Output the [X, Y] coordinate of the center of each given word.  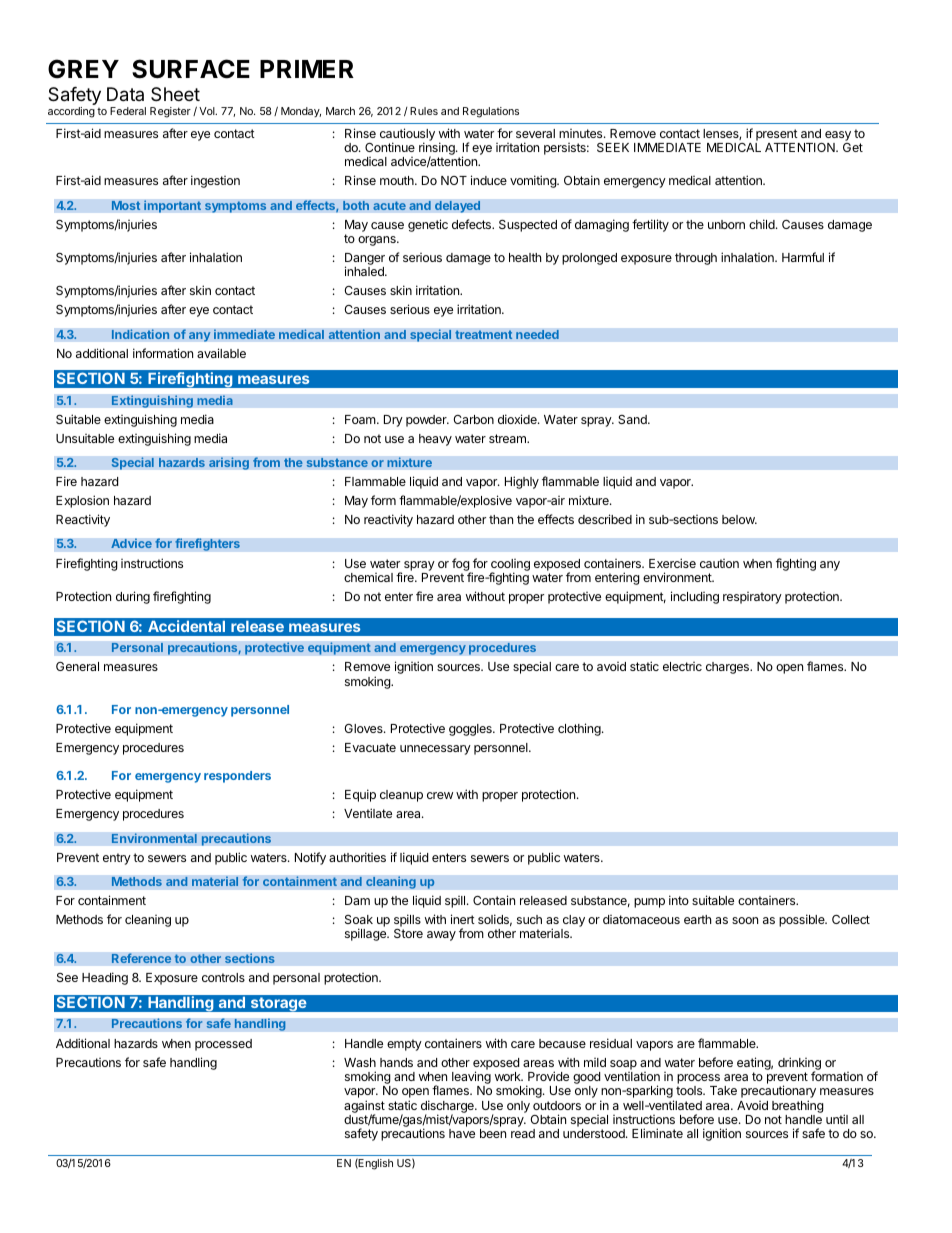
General [77, 666]
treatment [484, 335]
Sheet [175, 94]
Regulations [491, 112]
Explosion [82, 501]
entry [117, 859]
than [501, 519]
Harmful [803, 257]
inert [463, 919]
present [777, 135]
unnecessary [435, 750]
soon [745, 920]
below [739, 519]
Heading [105, 978]
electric [682, 666]
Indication [140, 334]
